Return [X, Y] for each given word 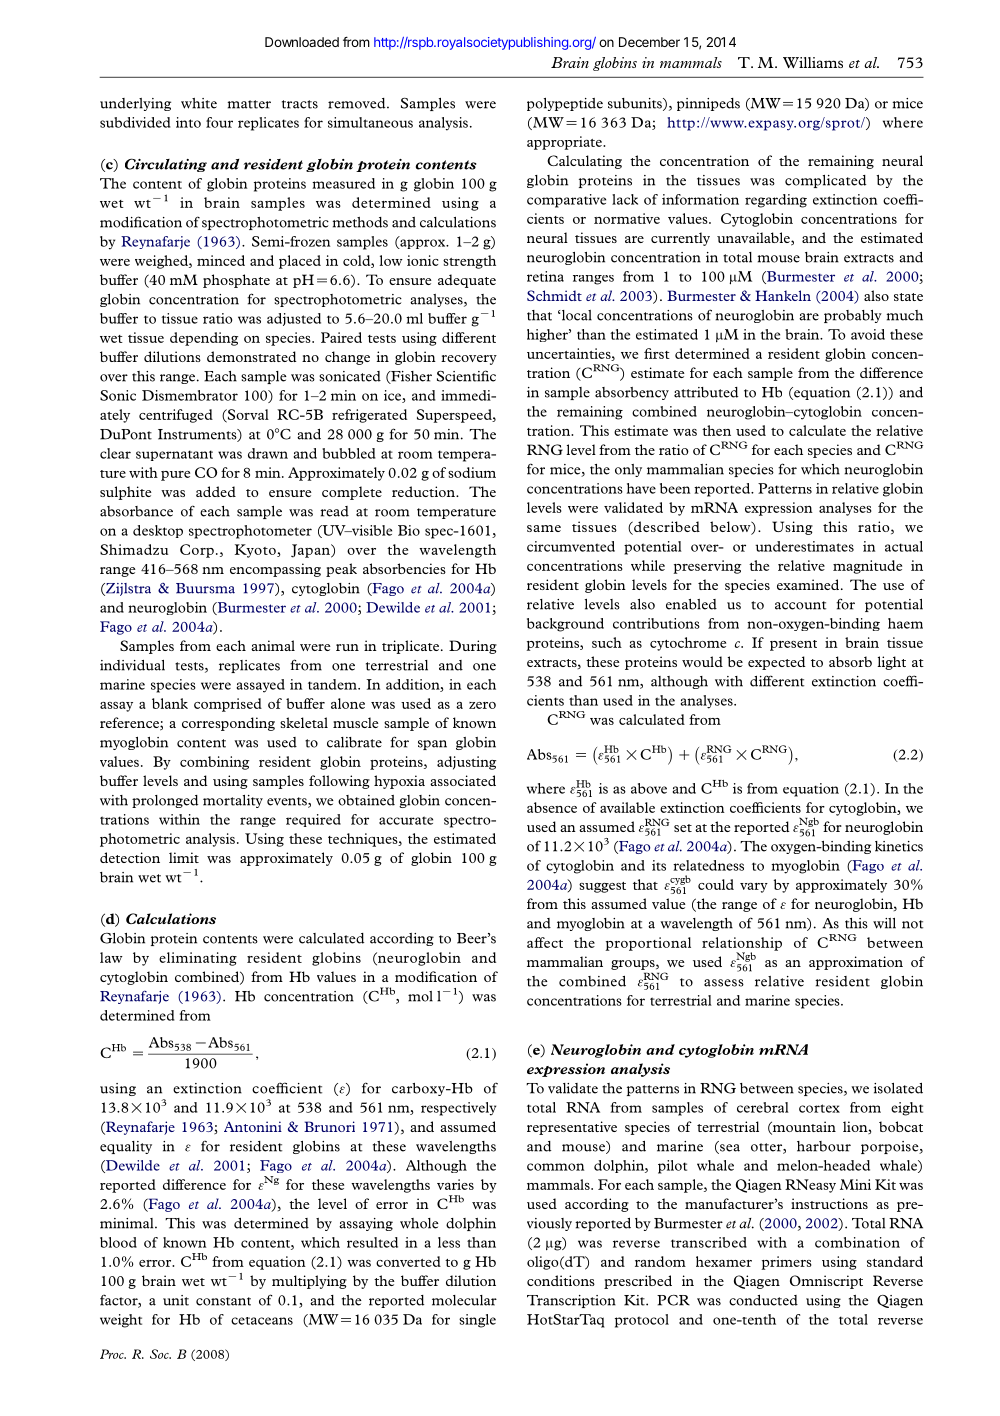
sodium [472, 472]
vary [754, 888]
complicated [825, 181]
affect [545, 942]
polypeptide [565, 104]
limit [184, 857]
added [216, 491]
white [199, 103]
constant [223, 1301]
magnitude [867, 567]
